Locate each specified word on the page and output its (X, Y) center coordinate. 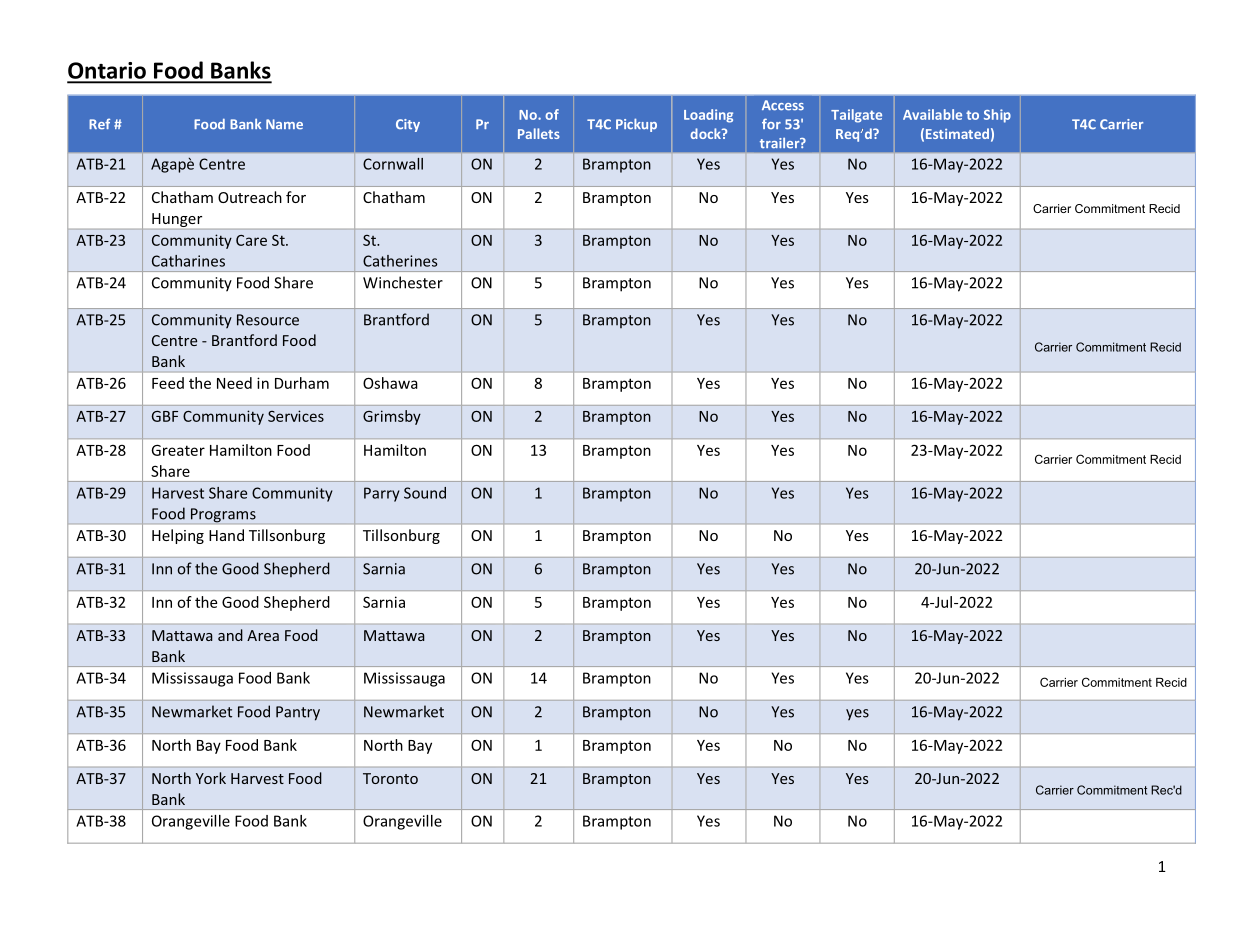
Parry (382, 494)
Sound (425, 493)
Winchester (403, 282)
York (211, 778)
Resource (268, 320)
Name (284, 124)
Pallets (539, 133)
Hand (226, 535)
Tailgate (856, 116)
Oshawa (390, 383)
